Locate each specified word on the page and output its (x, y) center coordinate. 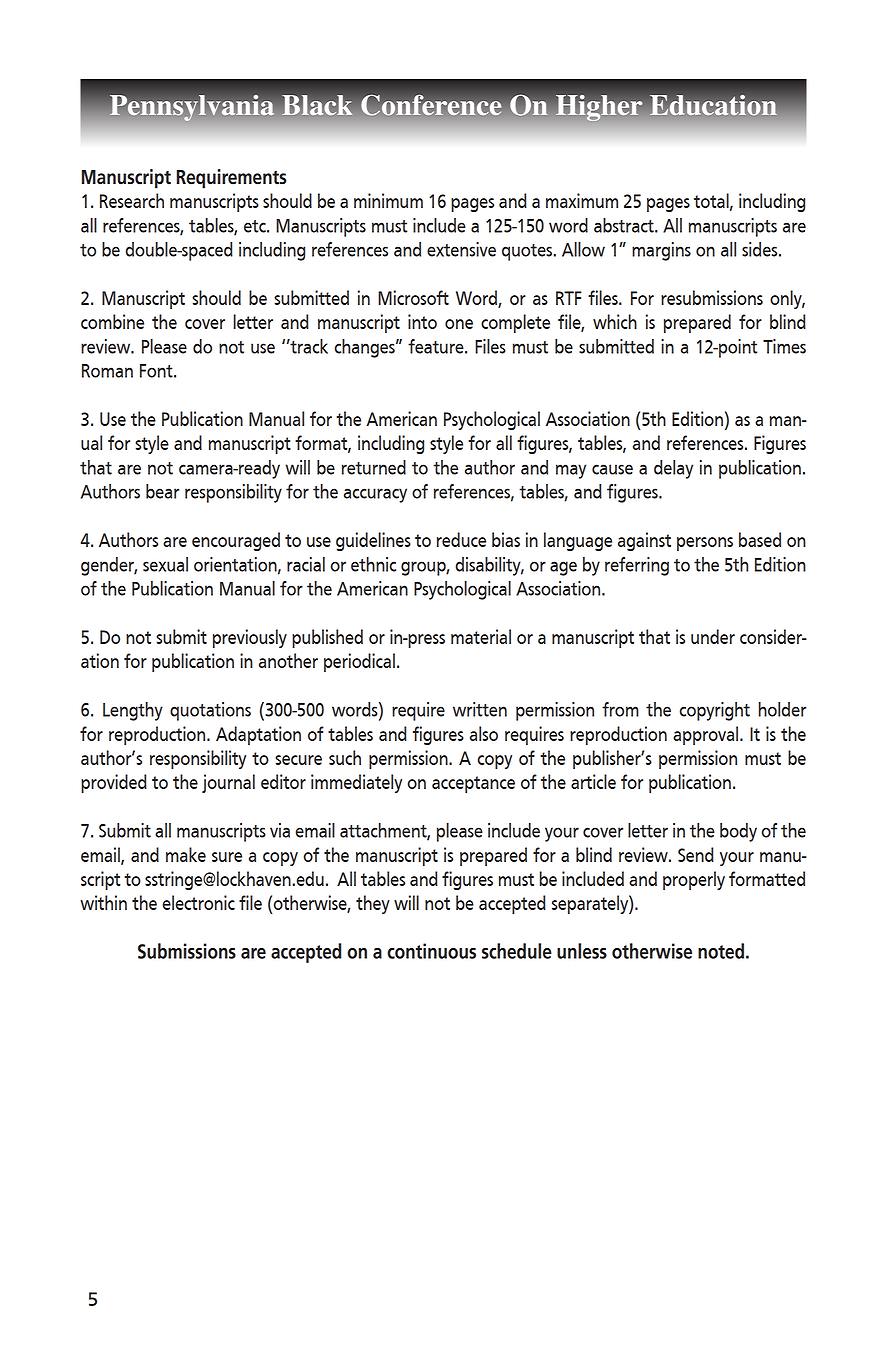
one (459, 324)
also (484, 733)
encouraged (236, 541)
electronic (199, 902)
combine (112, 321)
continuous (431, 951)
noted (721, 951)
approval (705, 735)
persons (705, 544)
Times (784, 346)
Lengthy (133, 711)
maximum (582, 200)
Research (132, 200)
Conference (431, 105)
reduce (461, 539)
